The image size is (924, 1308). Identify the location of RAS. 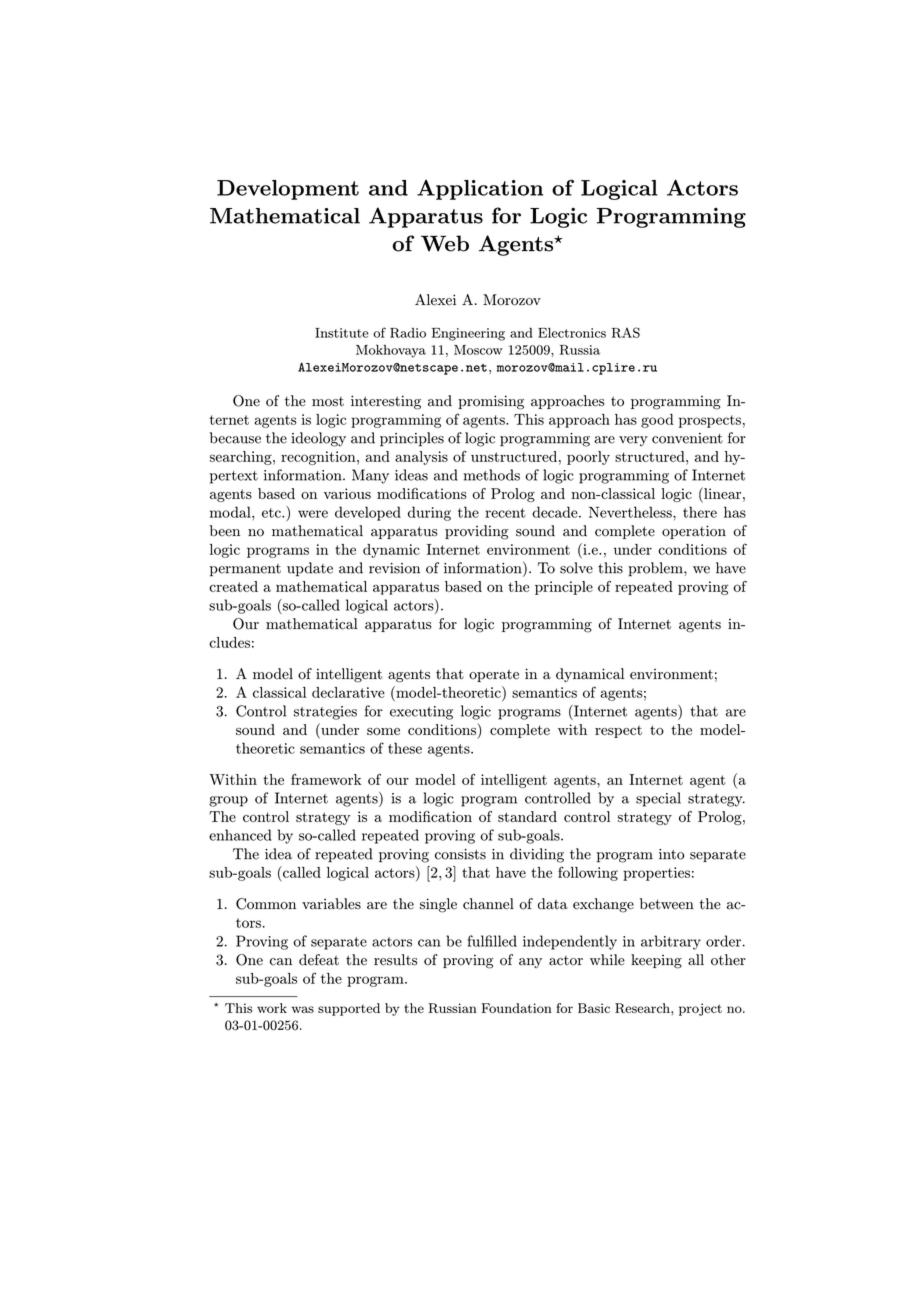
(626, 332).
